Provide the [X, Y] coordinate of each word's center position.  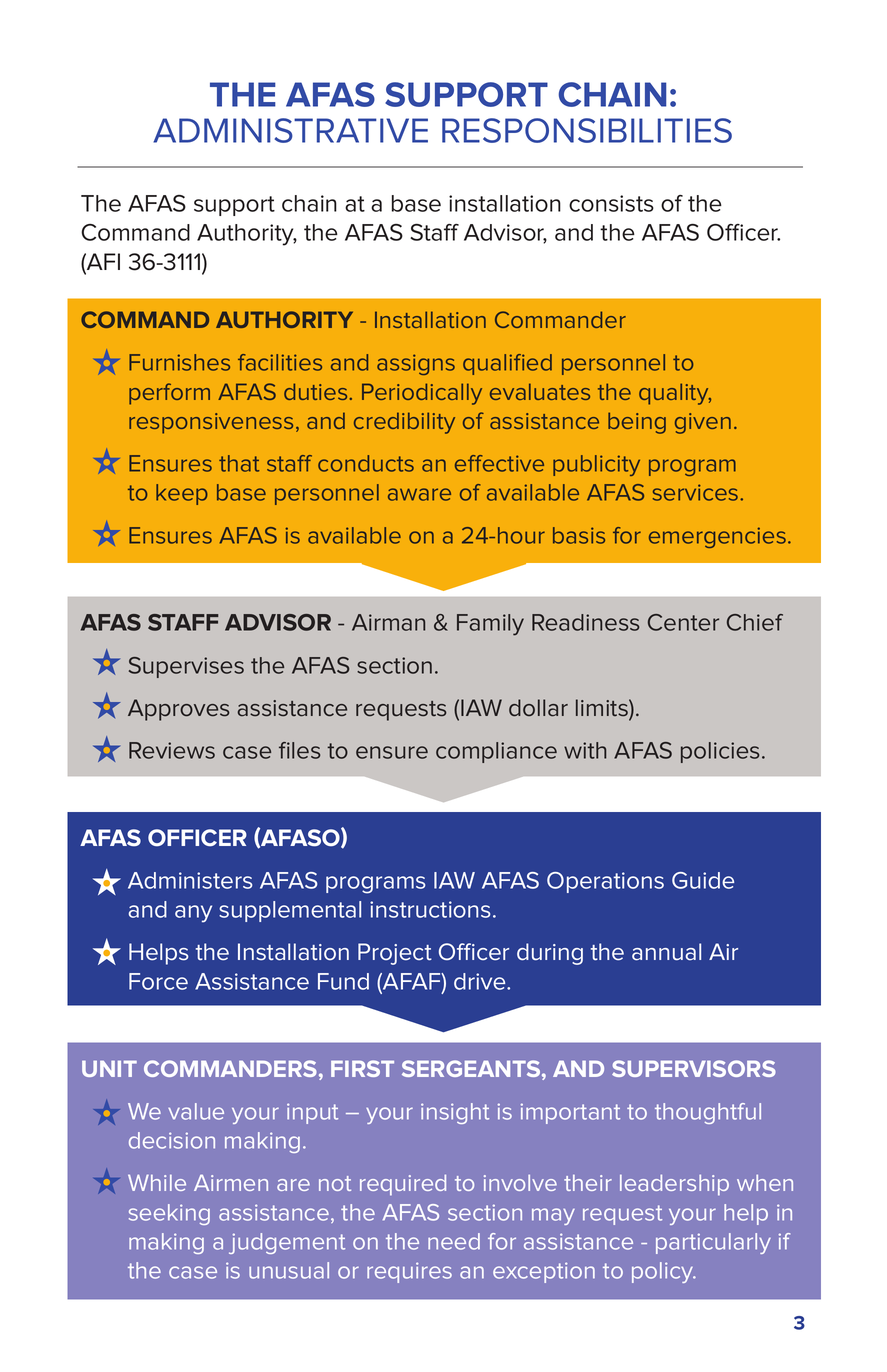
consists [611, 203]
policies [720, 752]
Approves [178, 710]
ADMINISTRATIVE [290, 130]
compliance [496, 752]
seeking [169, 1214]
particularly [713, 1243]
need [454, 1241]
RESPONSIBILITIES [587, 130]
